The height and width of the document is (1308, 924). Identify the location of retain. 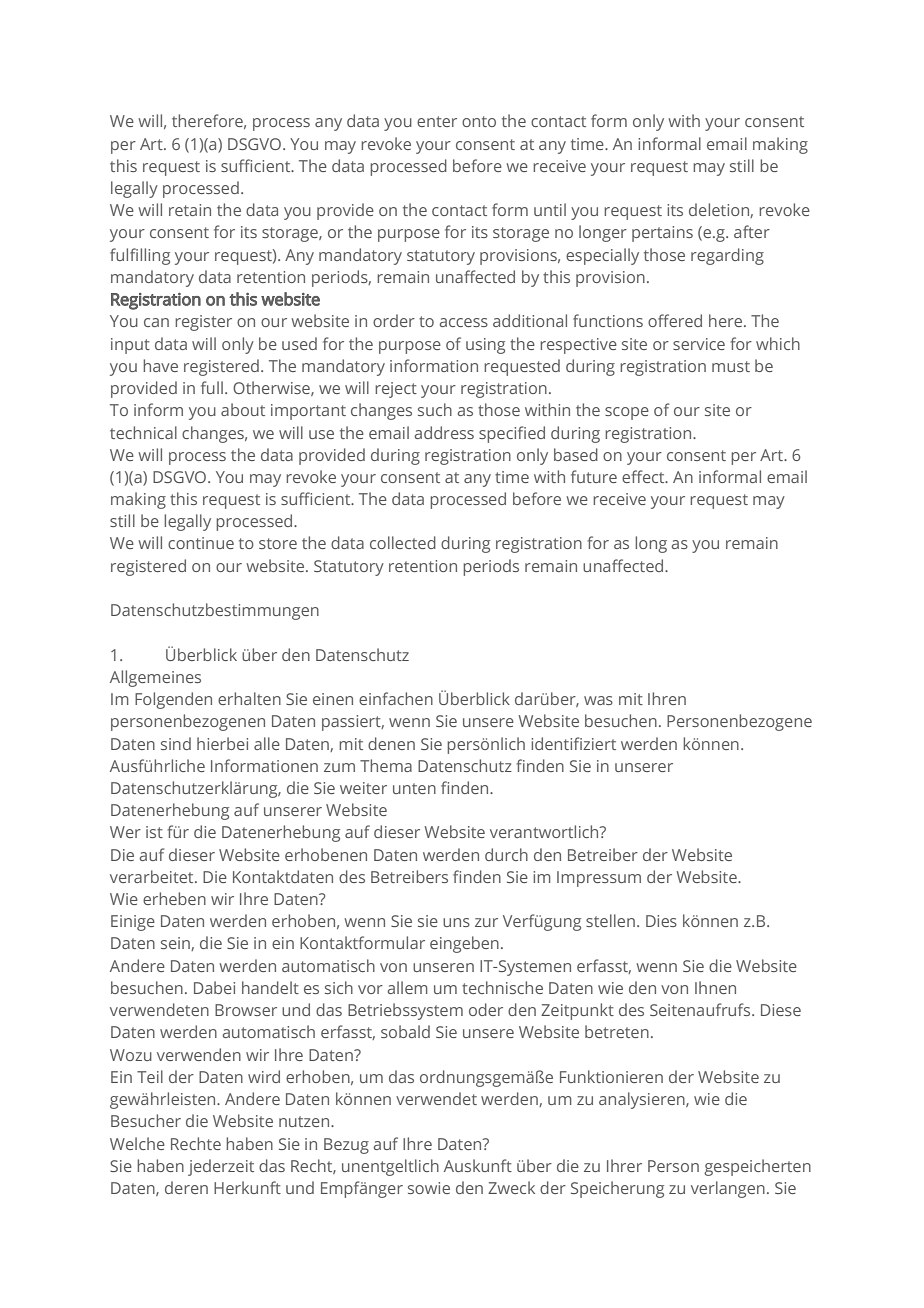
(190, 210).
